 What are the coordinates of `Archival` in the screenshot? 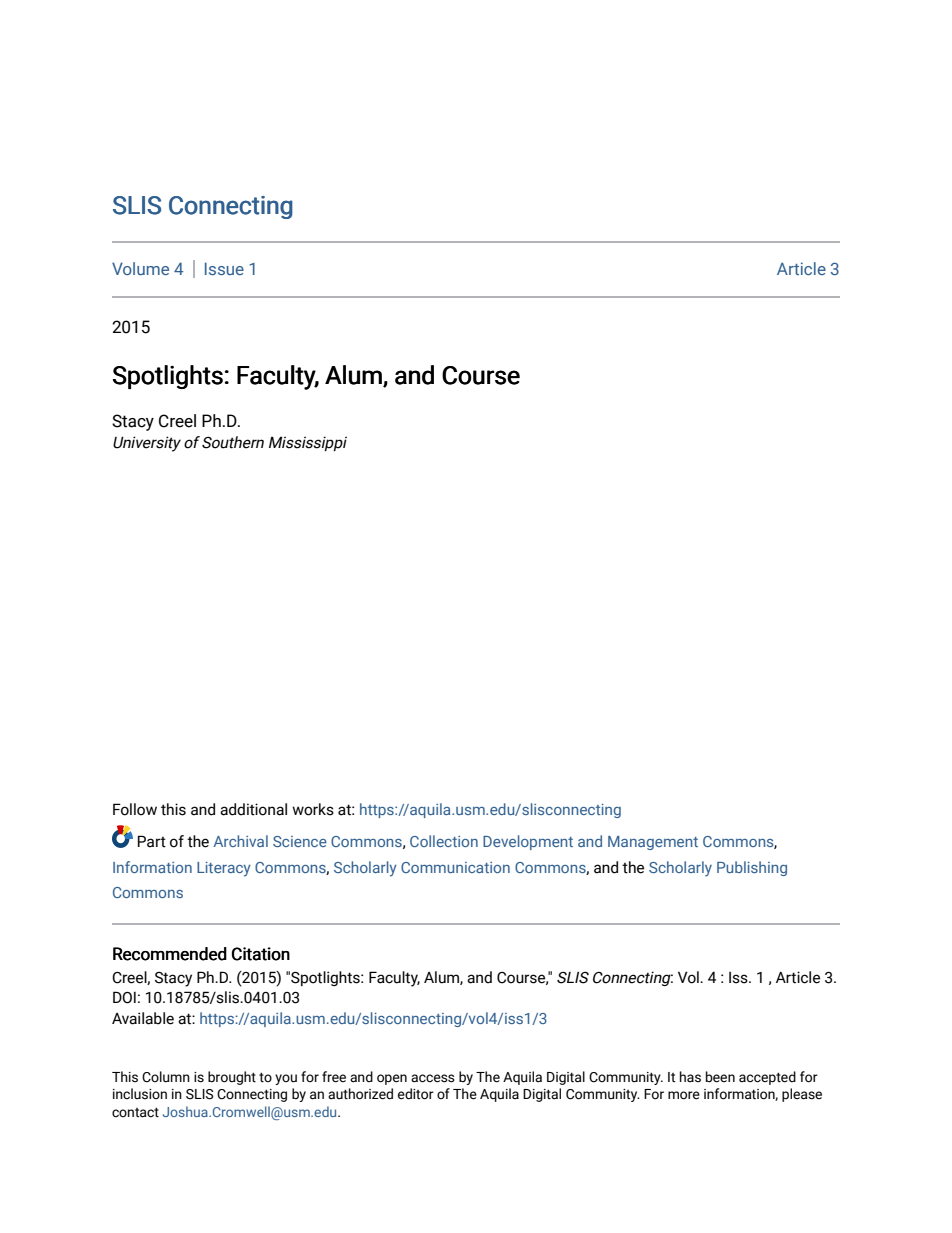 It's located at (240, 841).
